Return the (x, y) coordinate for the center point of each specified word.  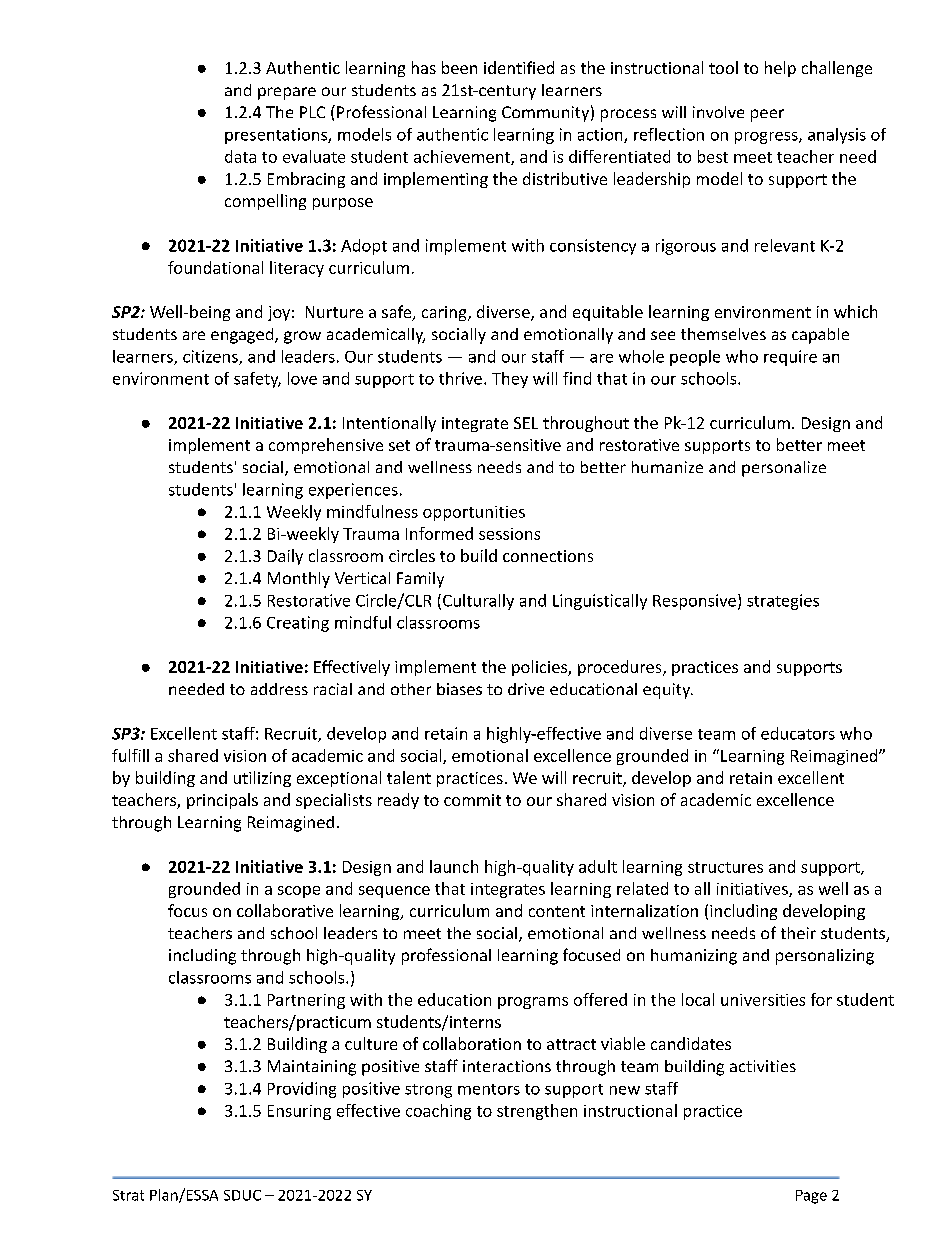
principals (222, 801)
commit (472, 800)
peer (767, 115)
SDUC (242, 1195)
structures (725, 867)
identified (519, 67)
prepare (287, 93)
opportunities (474, 513)
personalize (784, 469)
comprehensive (326, 446)
